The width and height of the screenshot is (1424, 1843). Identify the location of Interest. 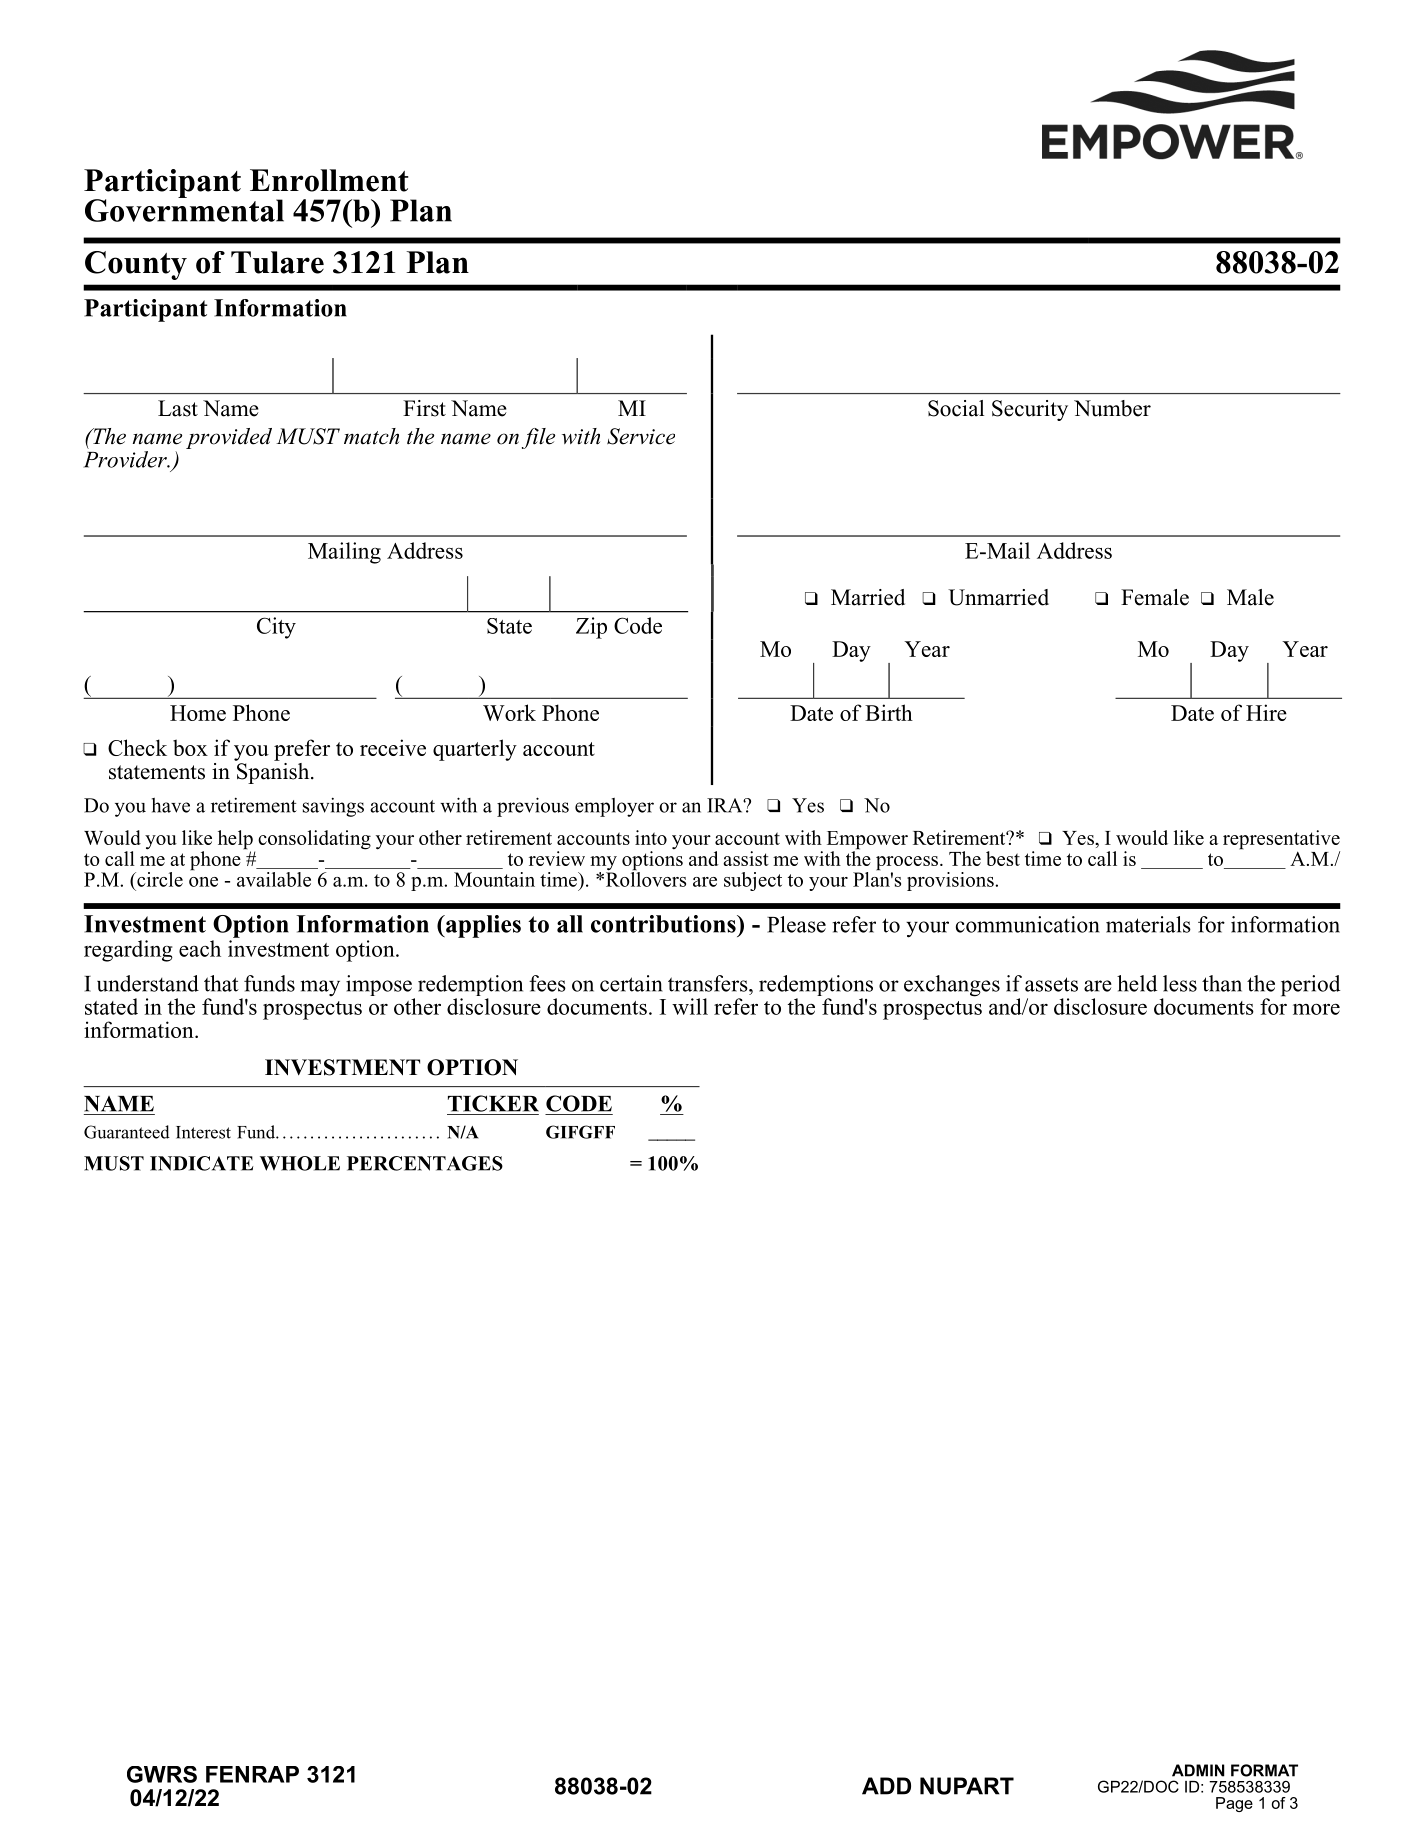
(203, 1132).
